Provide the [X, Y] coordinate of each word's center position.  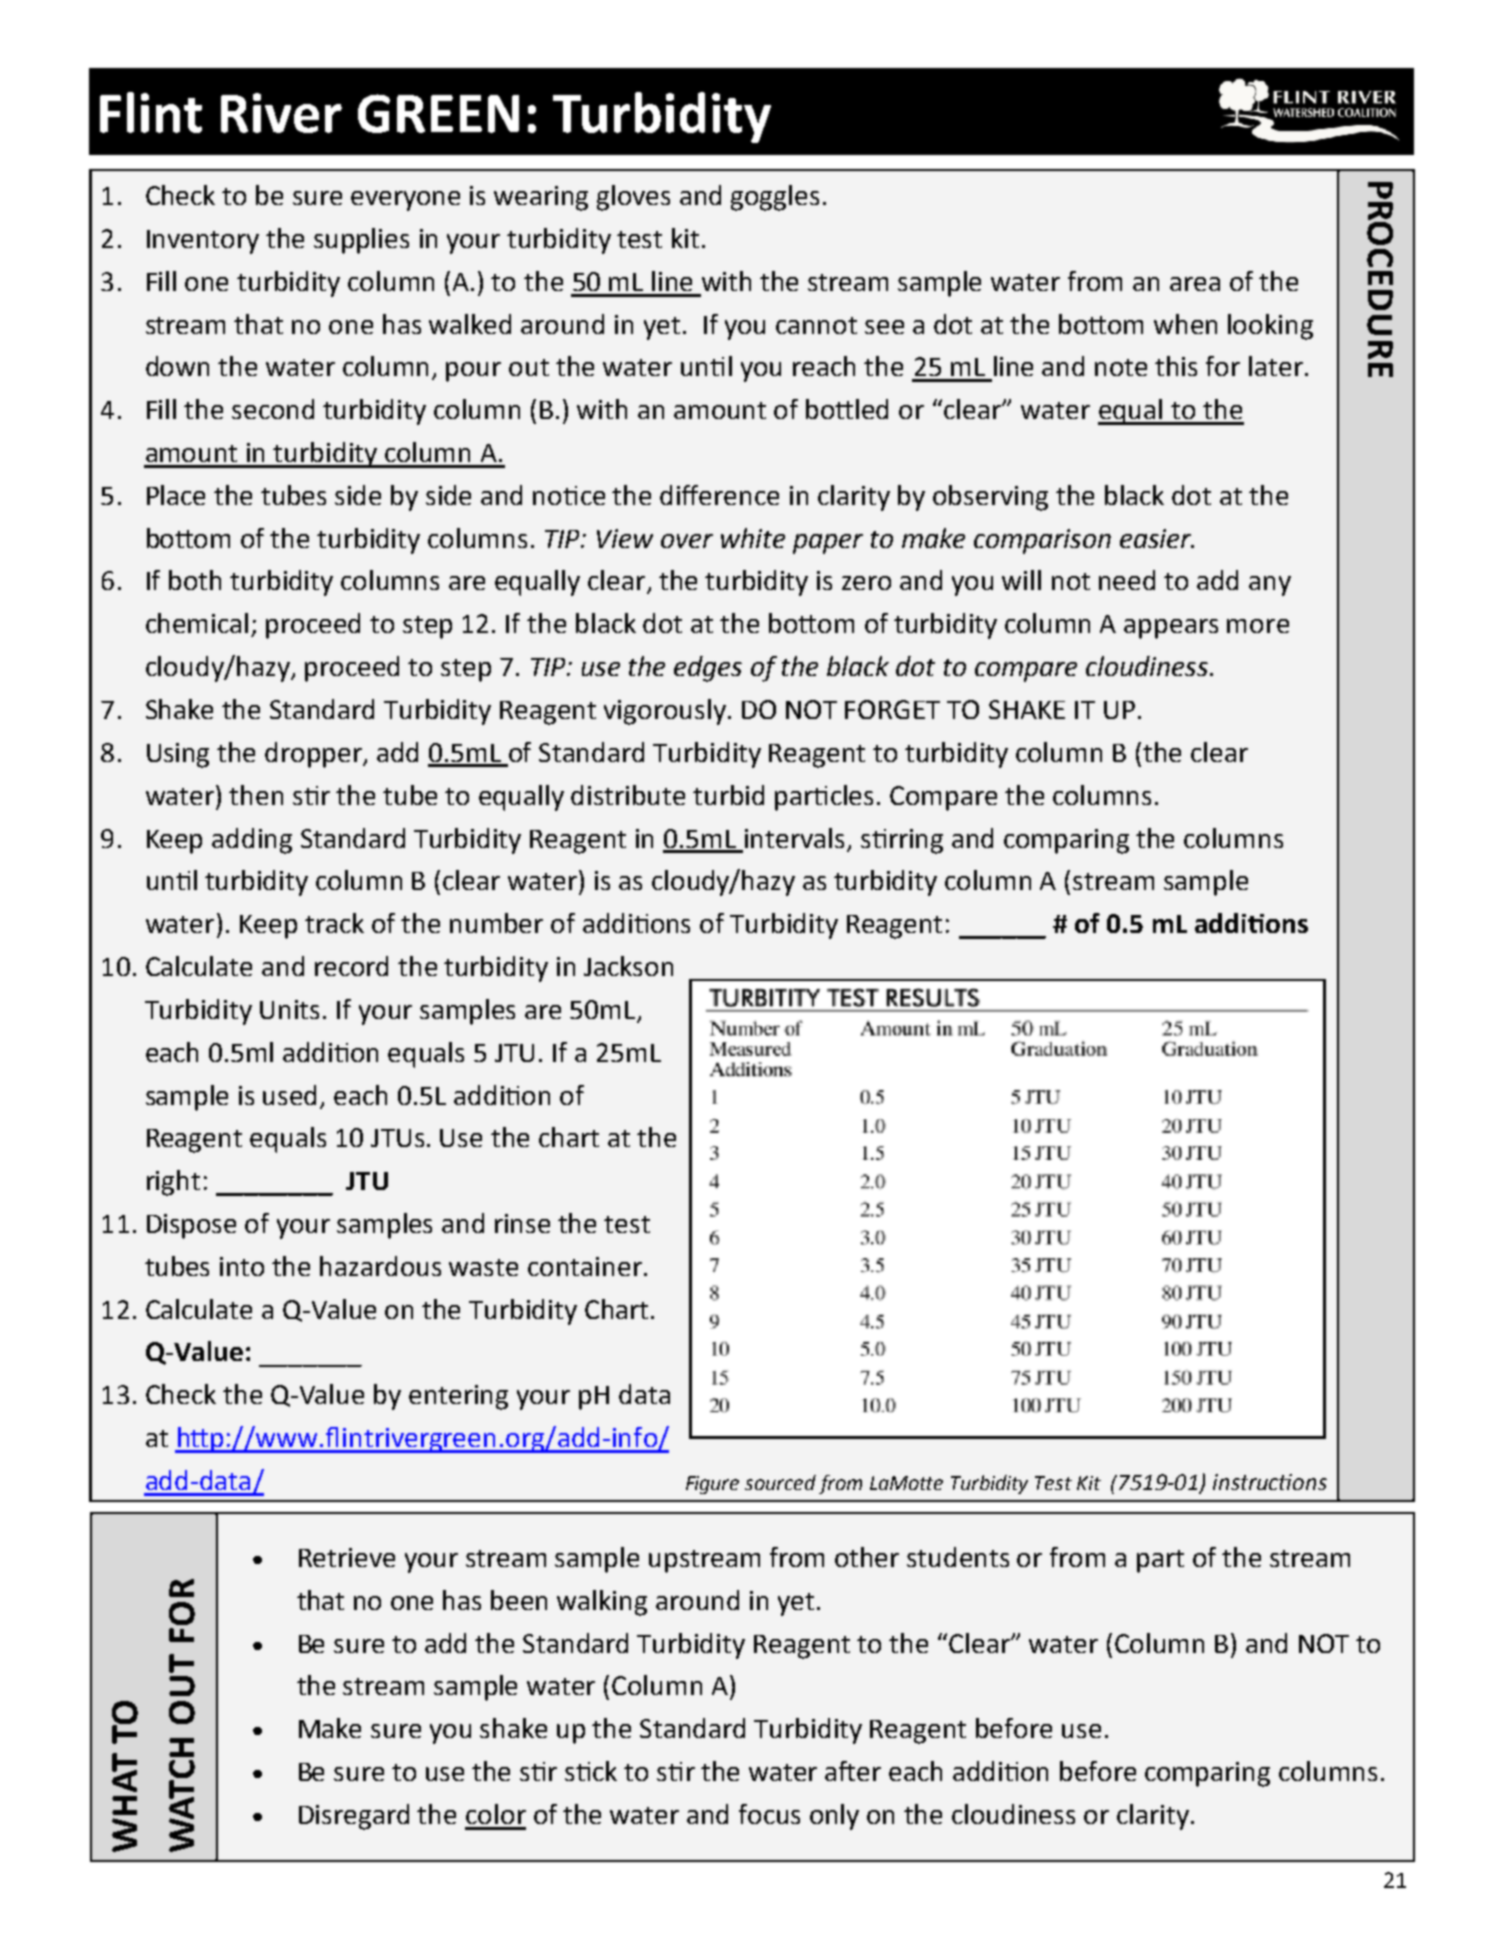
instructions [1270, 1482]
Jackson [628, 966]
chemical [197, 623]
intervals [794, 838]
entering [458, 1397]
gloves [633, 198]
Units [289, 1009]
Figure [712, 1485]
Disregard [354, 1817]
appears [1171, 629]
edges [708, 669]
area [1195, 284]
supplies [361, 241]
